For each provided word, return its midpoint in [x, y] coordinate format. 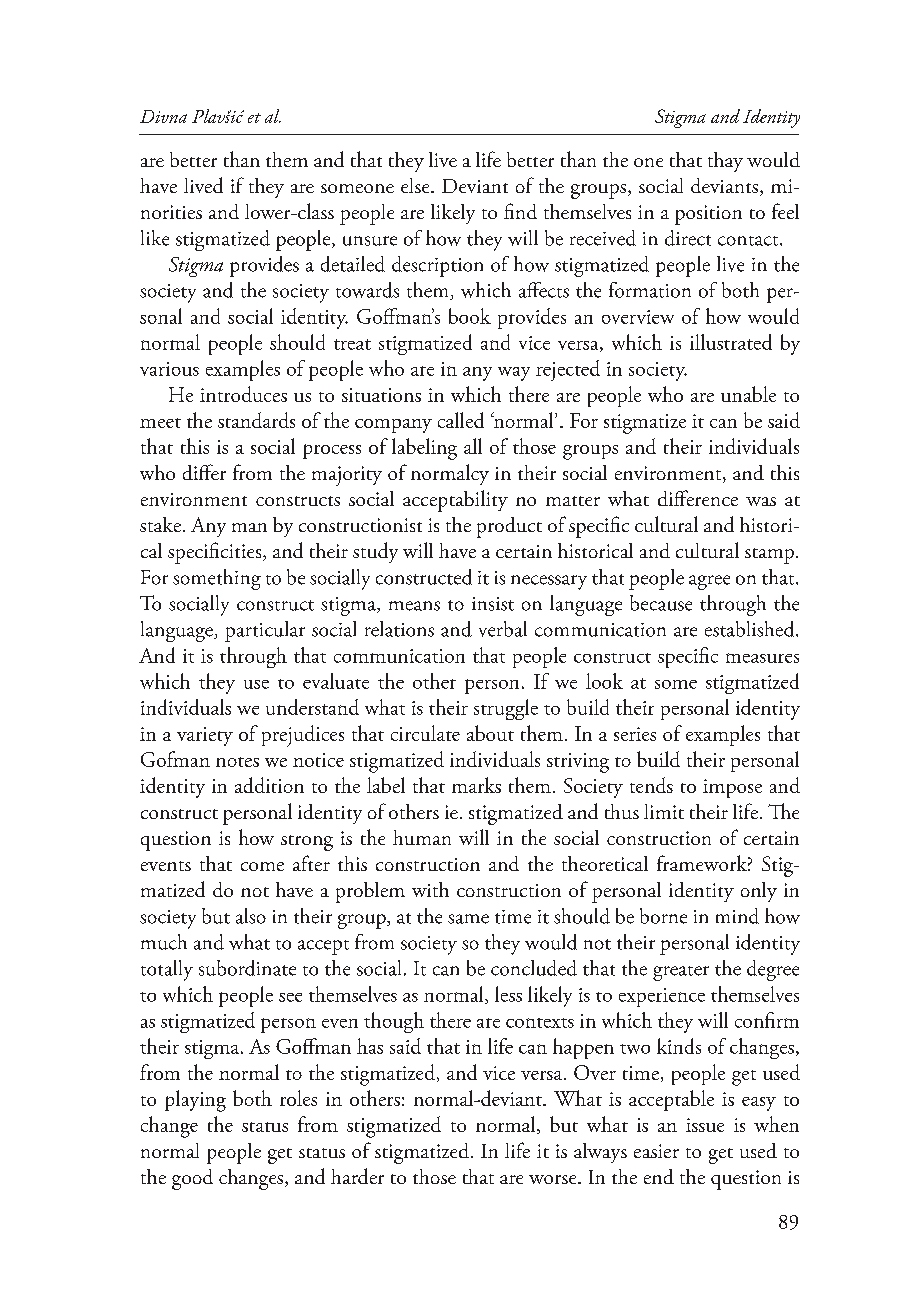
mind [737, 916]
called [461, 420]
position [708, 215]
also [251, 916]
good [192, 1179]
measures [762, 658]
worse [554, 1179]
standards [256, 420]
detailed [353, 264]
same [468, 919]
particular [265, 631]
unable [748, 394]
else [416, 185]
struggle [506, 709]
